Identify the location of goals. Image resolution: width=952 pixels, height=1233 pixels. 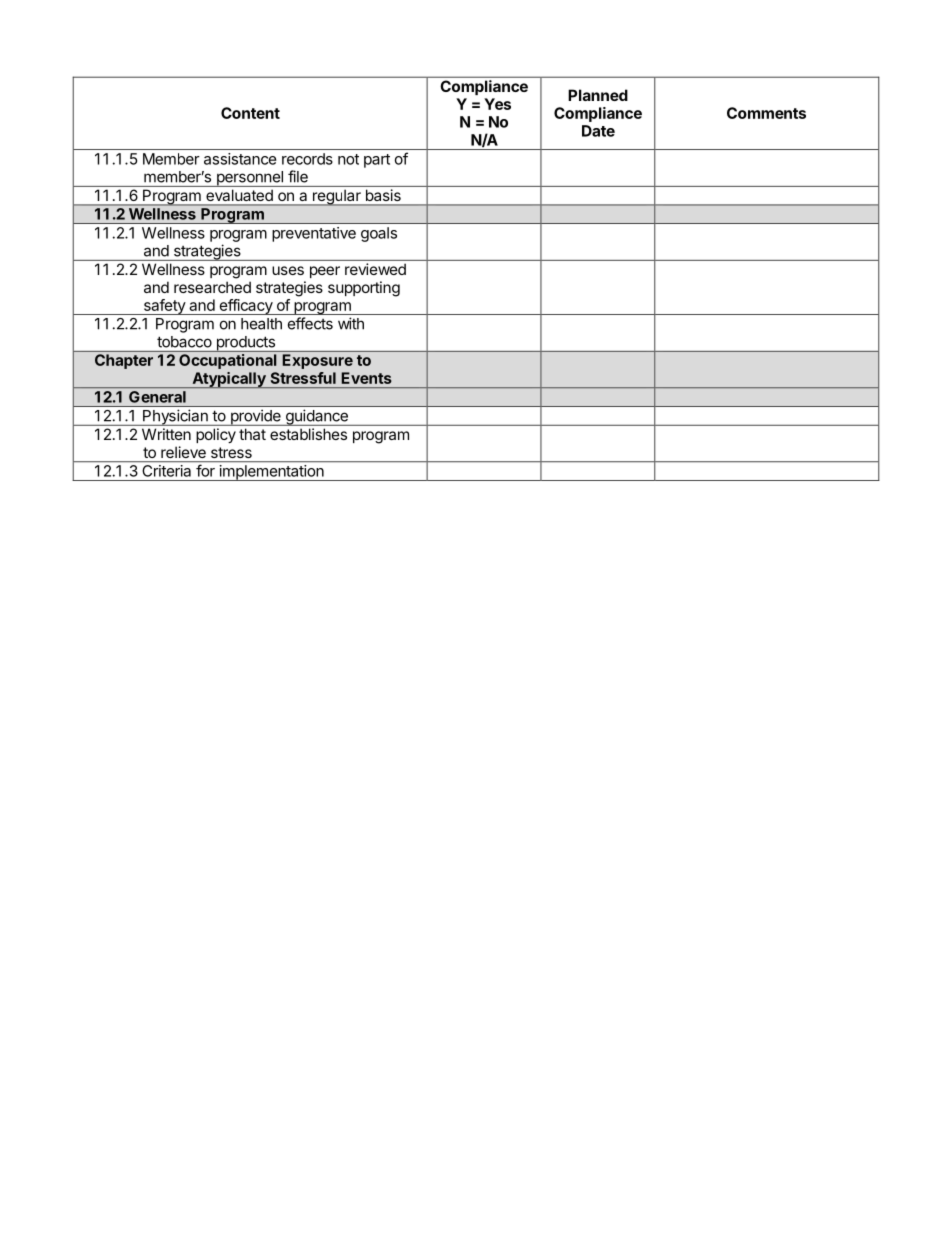
(379, 234).
